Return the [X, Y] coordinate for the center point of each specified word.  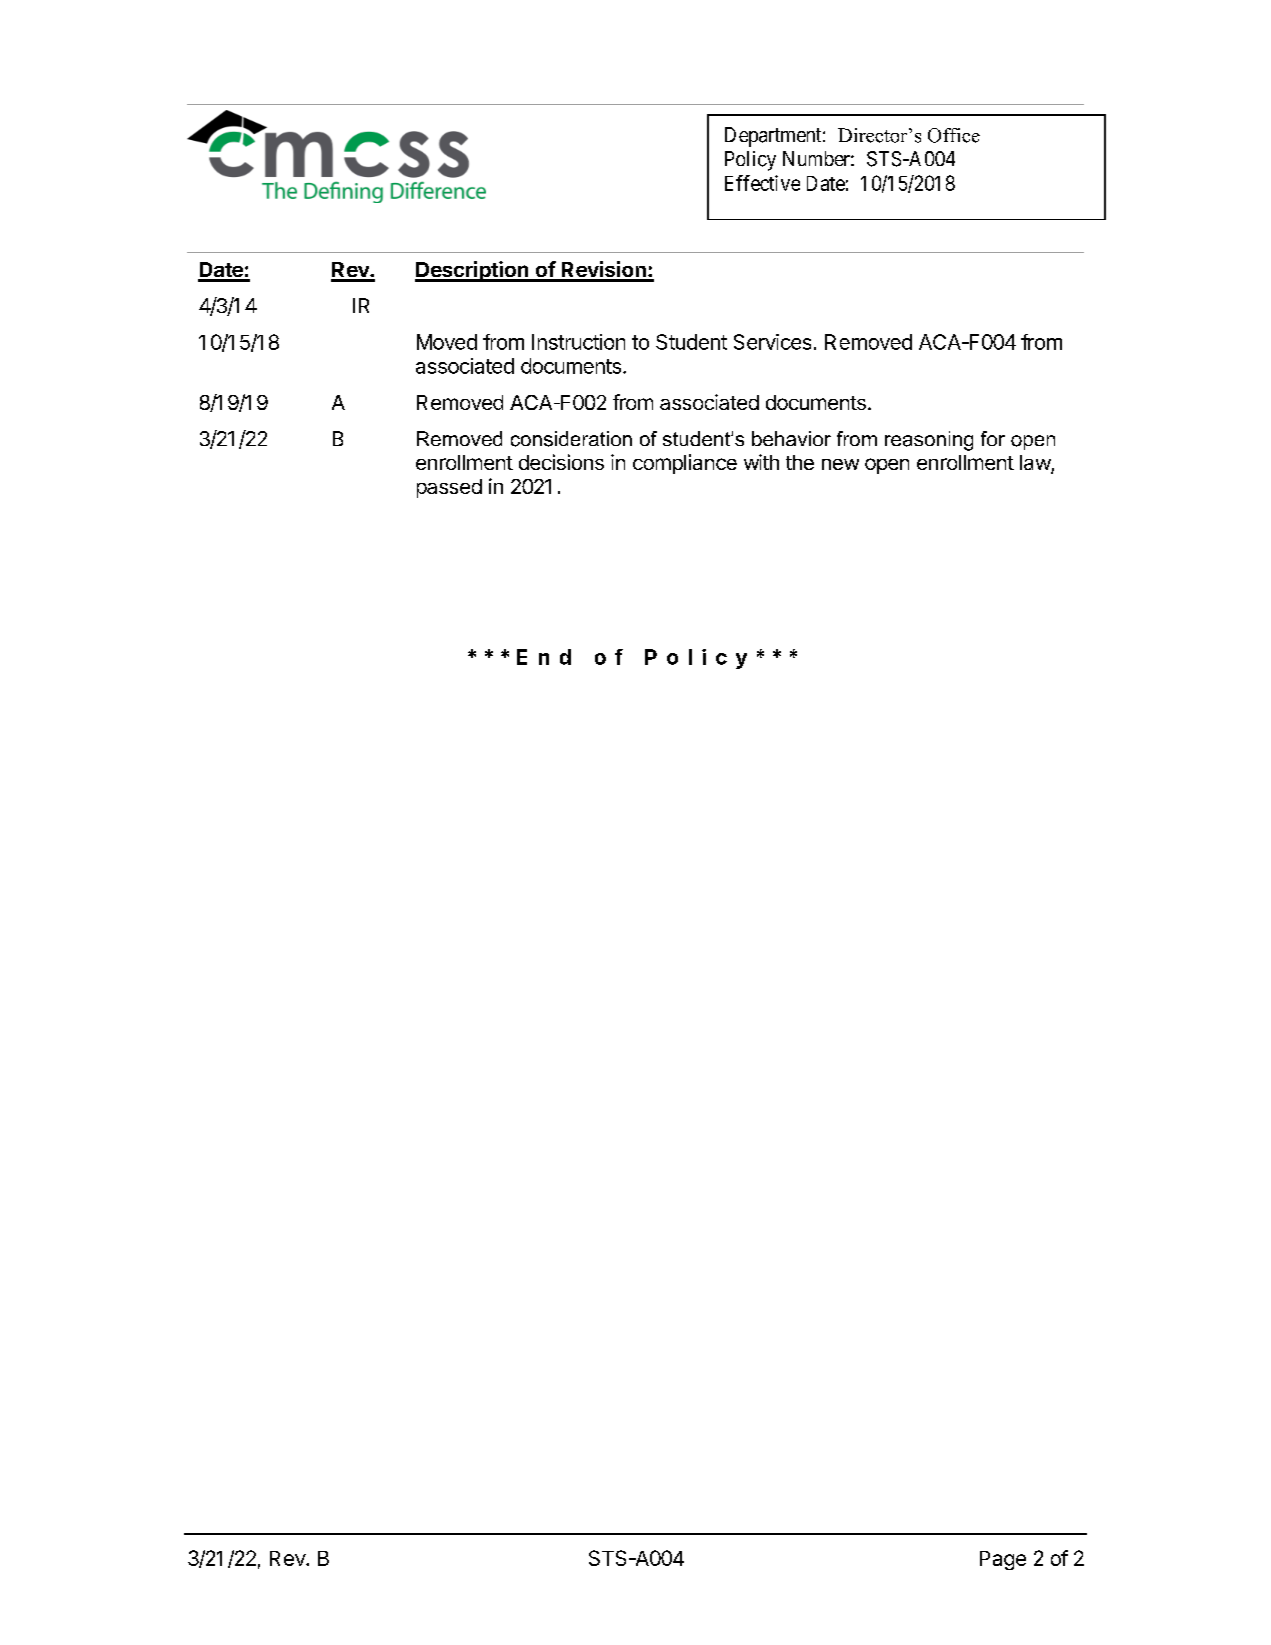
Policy [750, 161]
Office [954, 135]
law [1036, 464]
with [761, 462]
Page [1003, 1560]
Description [473, 271]
